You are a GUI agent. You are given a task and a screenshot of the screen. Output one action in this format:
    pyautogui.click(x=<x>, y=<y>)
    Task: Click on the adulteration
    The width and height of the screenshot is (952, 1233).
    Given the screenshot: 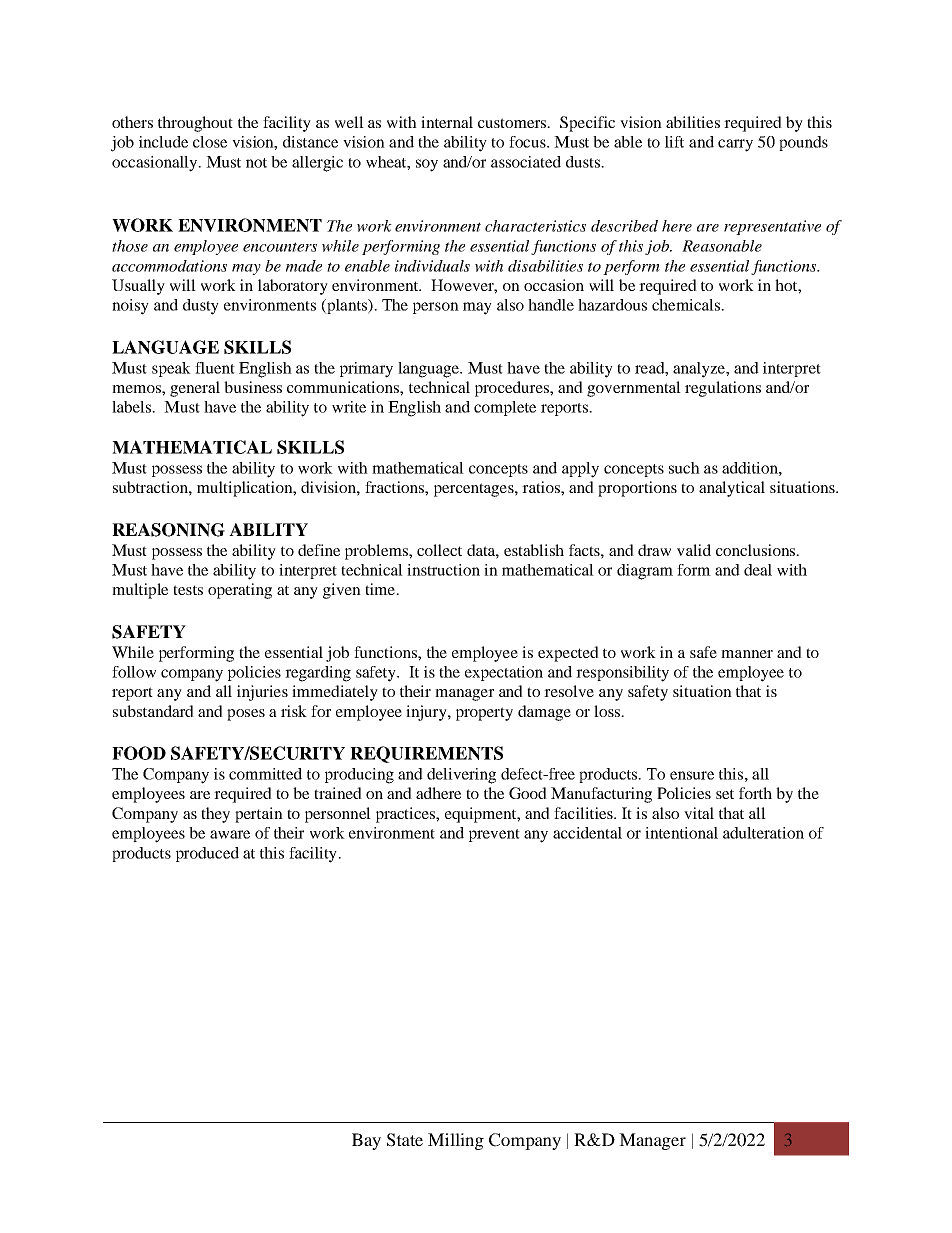 What is the action you would take?
    pyautogui.click(x=763, y=833)
